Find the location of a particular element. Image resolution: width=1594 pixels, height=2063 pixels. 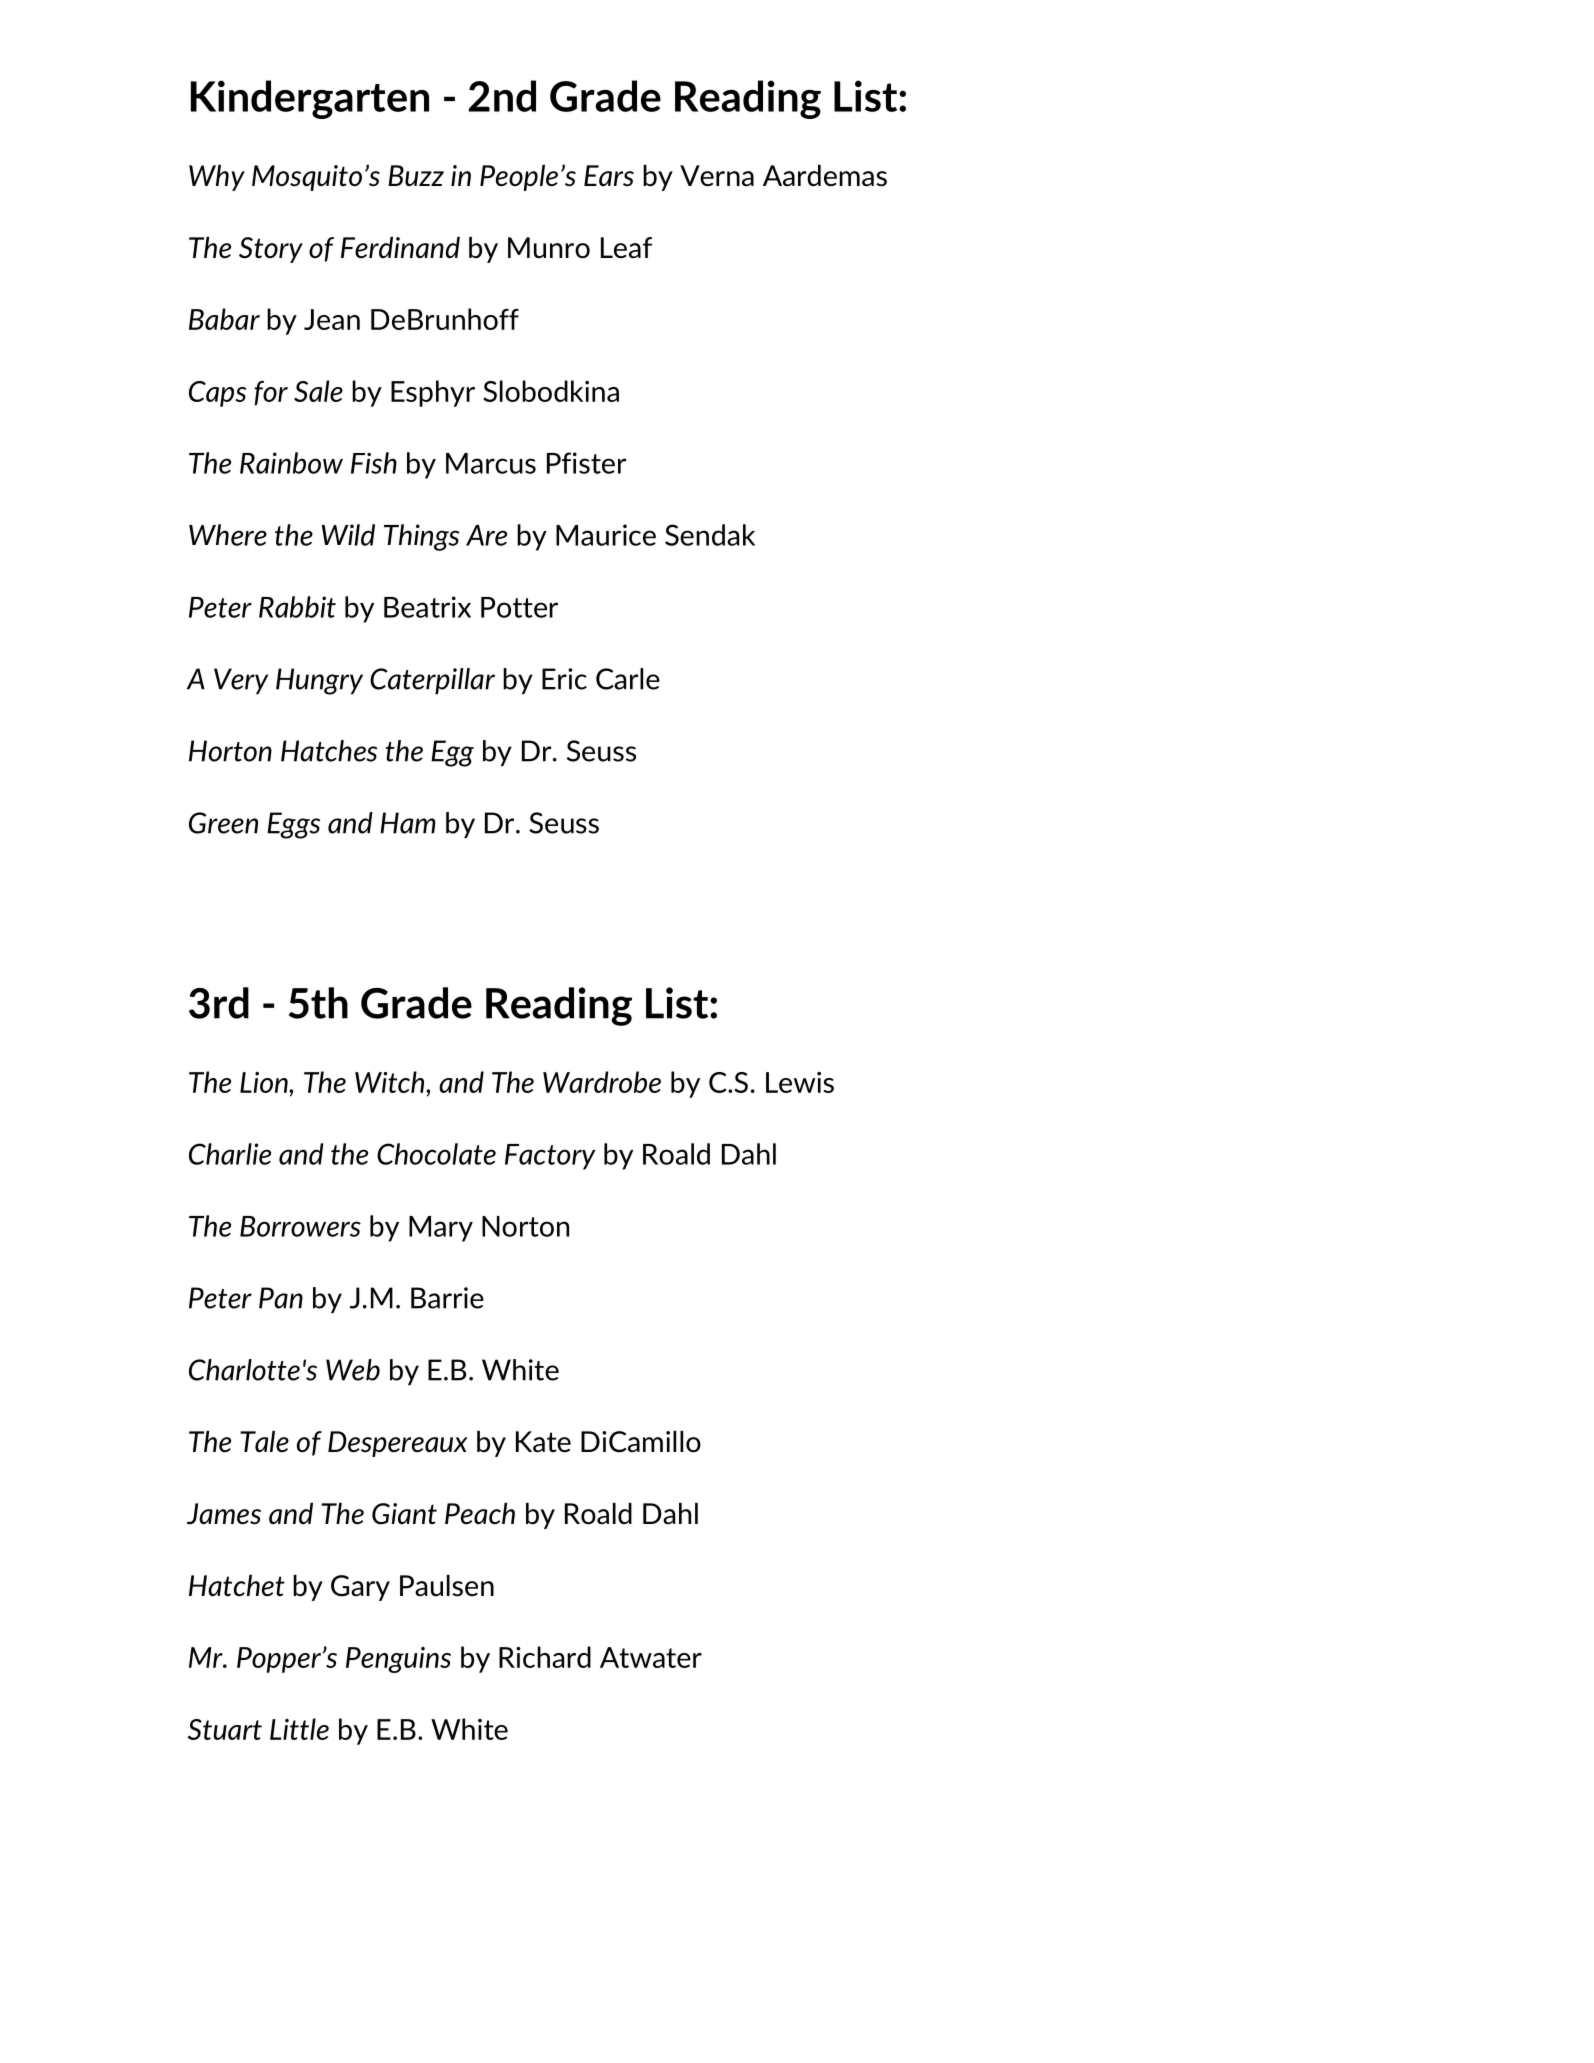

Kate is located at coordinates (543, 1442).
